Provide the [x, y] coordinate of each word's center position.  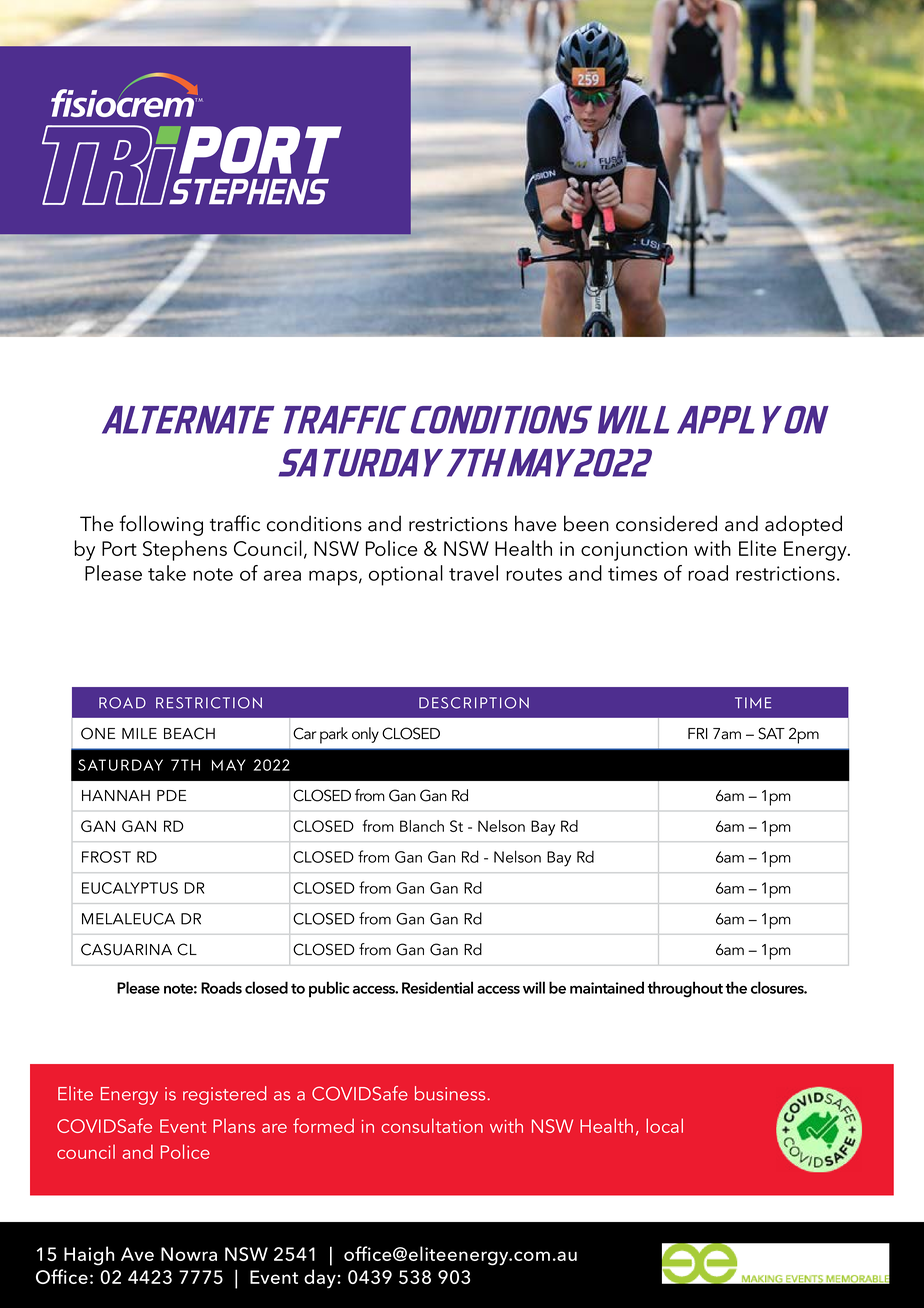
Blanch [422, 826]
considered [666, 523]
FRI [698, 733]
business [450, 1093]
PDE [171, 795]
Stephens [185, 550]
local [664, 1125]
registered [224, 1095]
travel [473, 573]
